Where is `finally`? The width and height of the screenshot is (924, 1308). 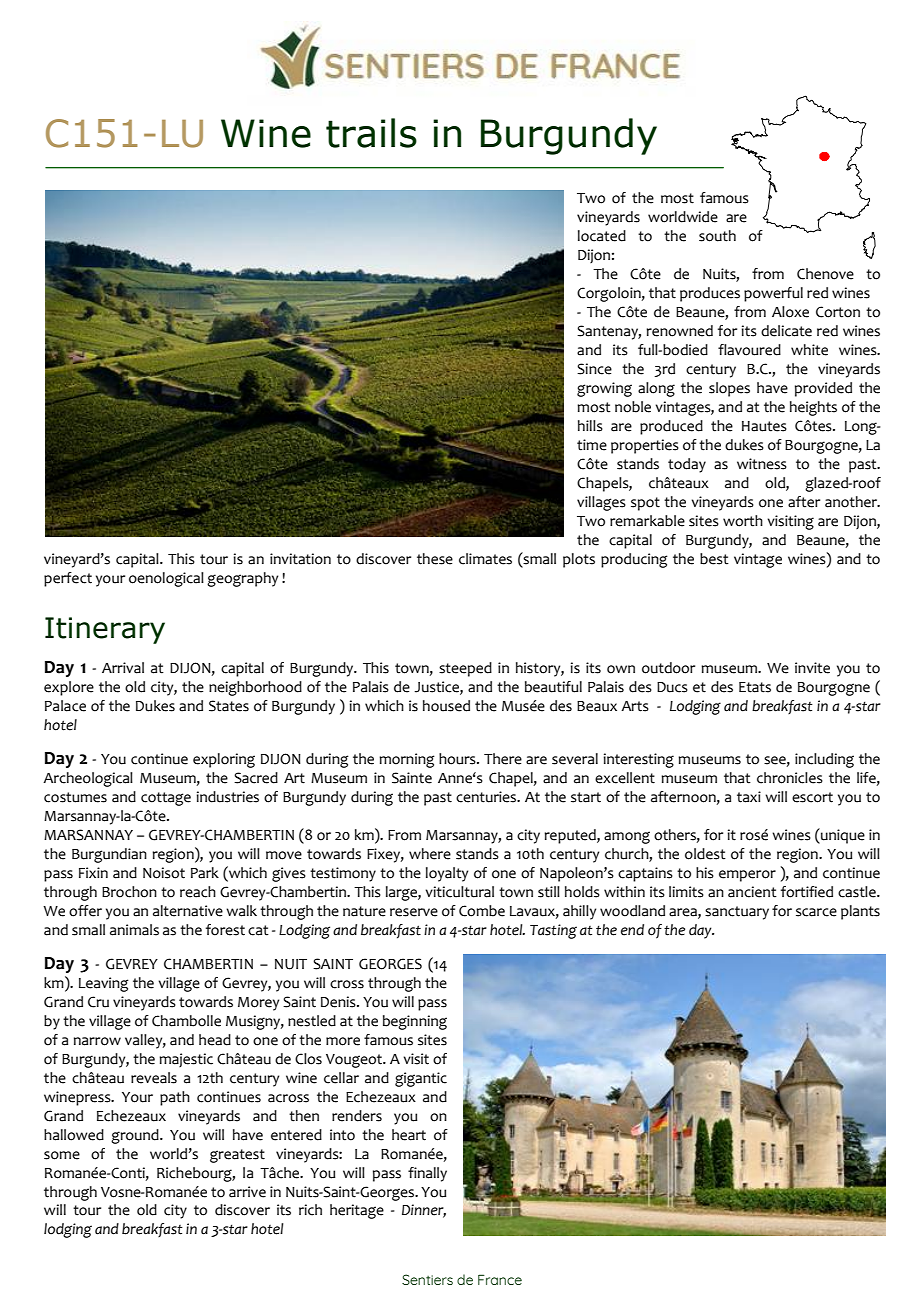 finally is located at coordinates (427, 1174).
